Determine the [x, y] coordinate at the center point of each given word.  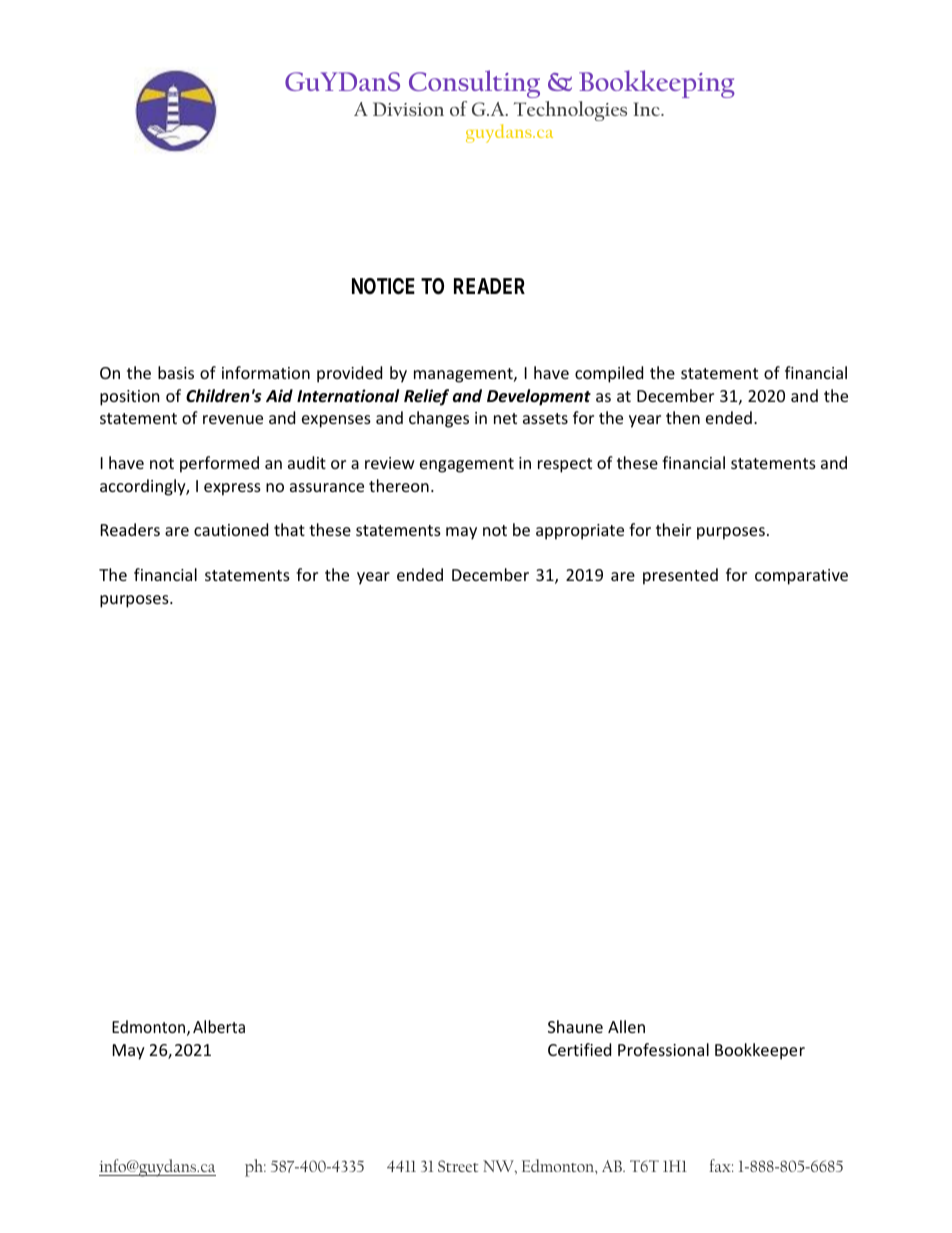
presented [680, 576]
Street [458, 1166]
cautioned [231, 529]
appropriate [580, 532]
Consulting [474, 84]
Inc [648, 109]
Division [408, 109]
